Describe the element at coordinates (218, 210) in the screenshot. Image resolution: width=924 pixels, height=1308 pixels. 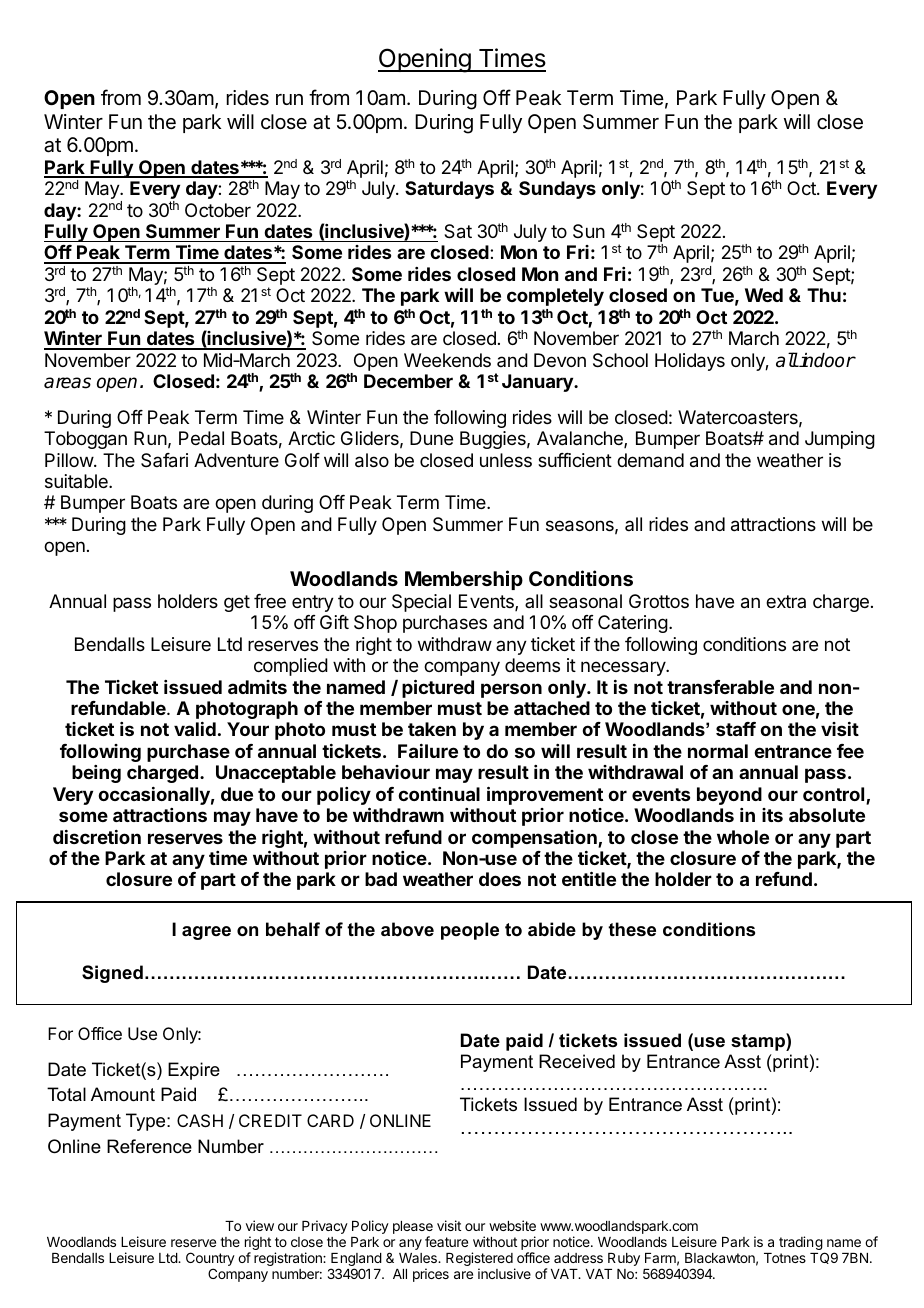
I see `October` at that location.
